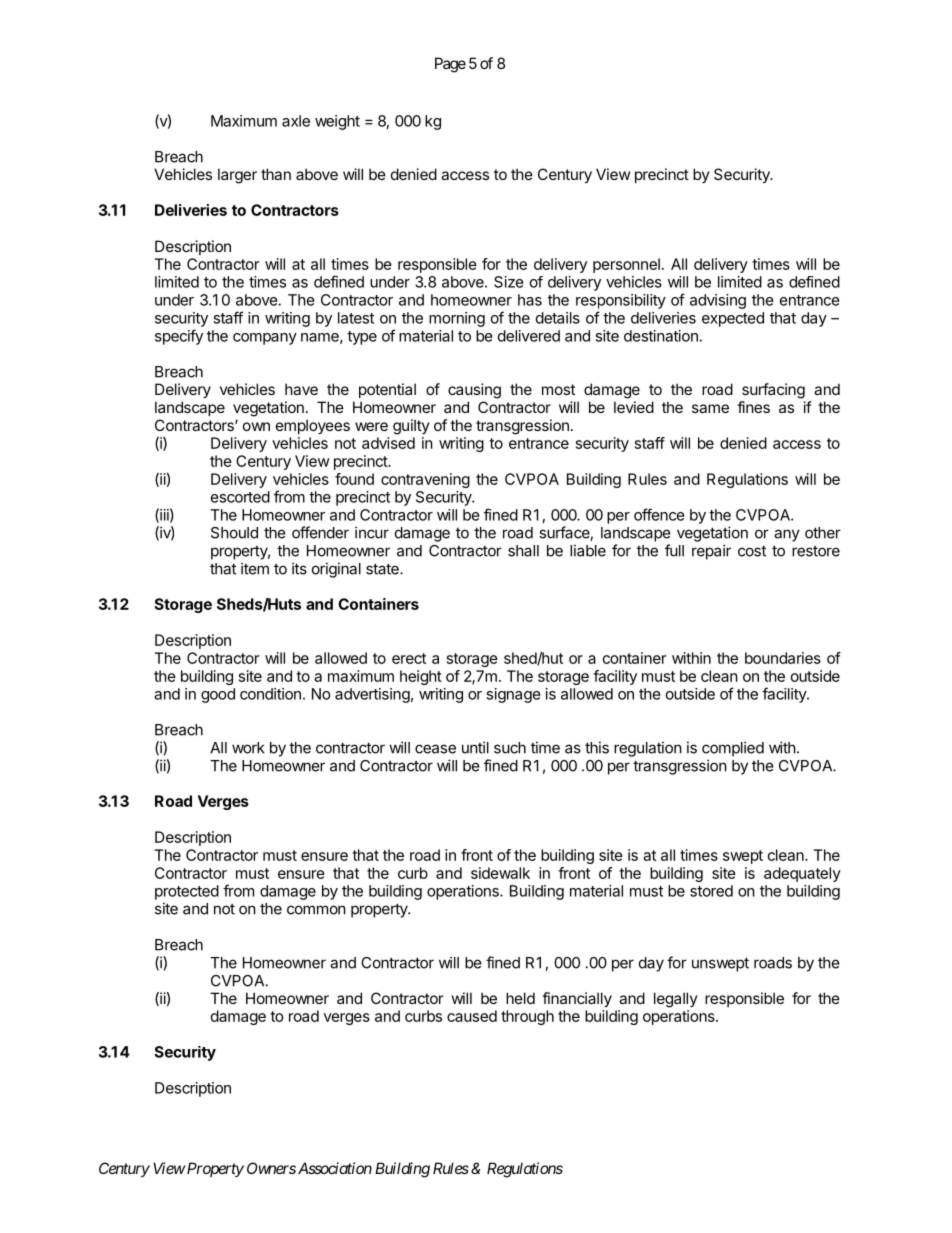  Describe the element at coordinates (520, 998) in the screenshot. I see `held` at that location.
